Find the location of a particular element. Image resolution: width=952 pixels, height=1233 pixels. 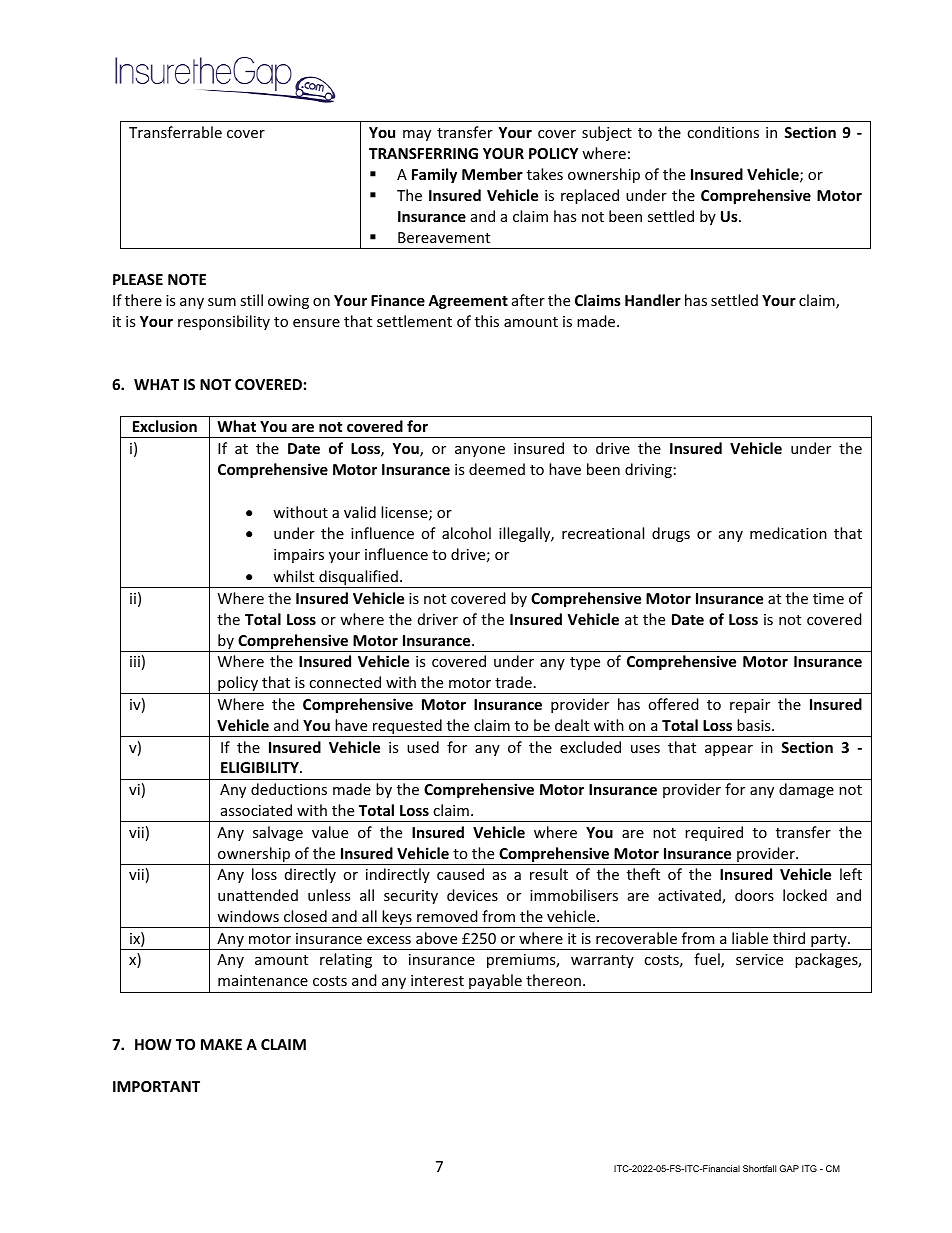

anyone is located at coordinates (480, 451).
